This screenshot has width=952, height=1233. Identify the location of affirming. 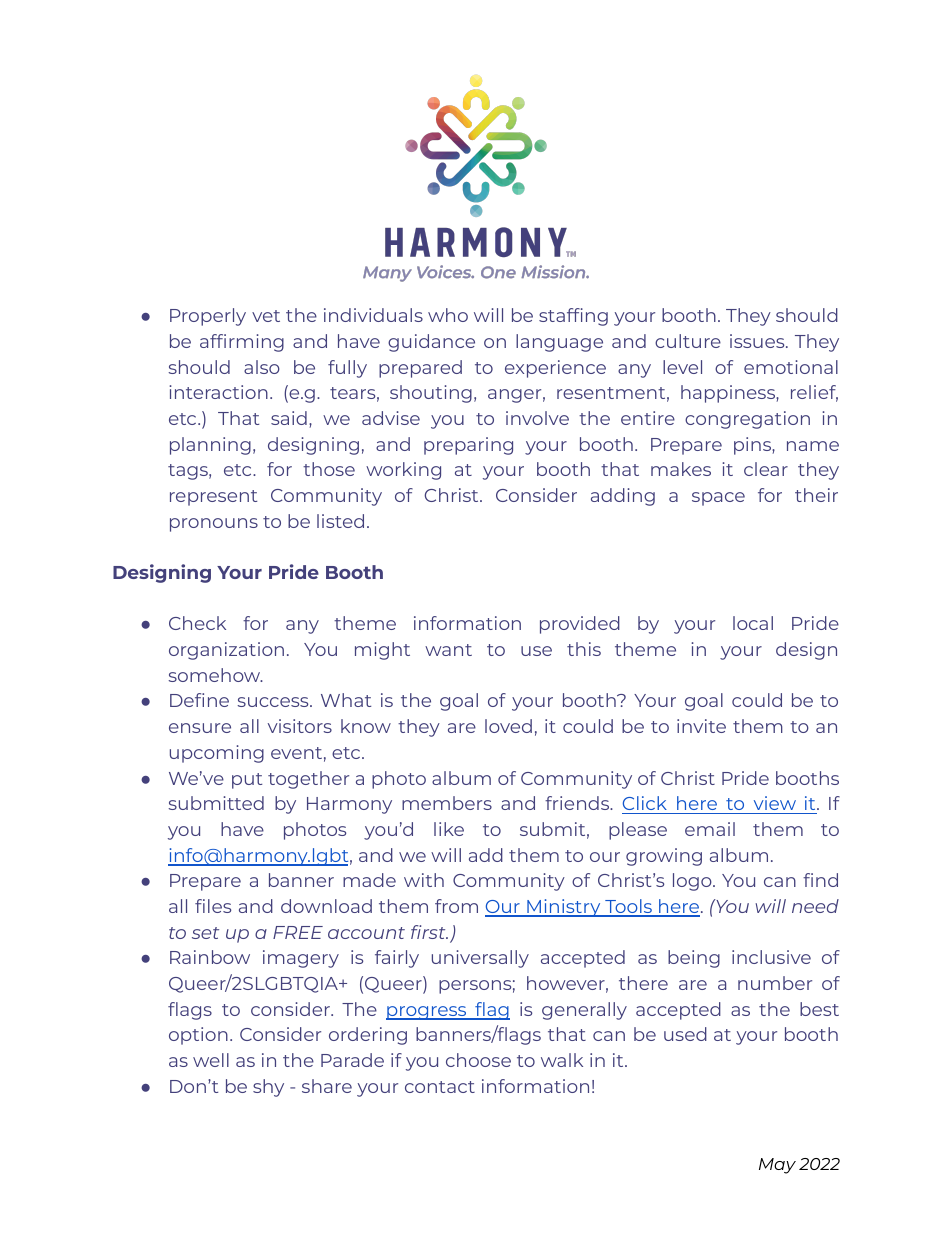
(242, 343).
